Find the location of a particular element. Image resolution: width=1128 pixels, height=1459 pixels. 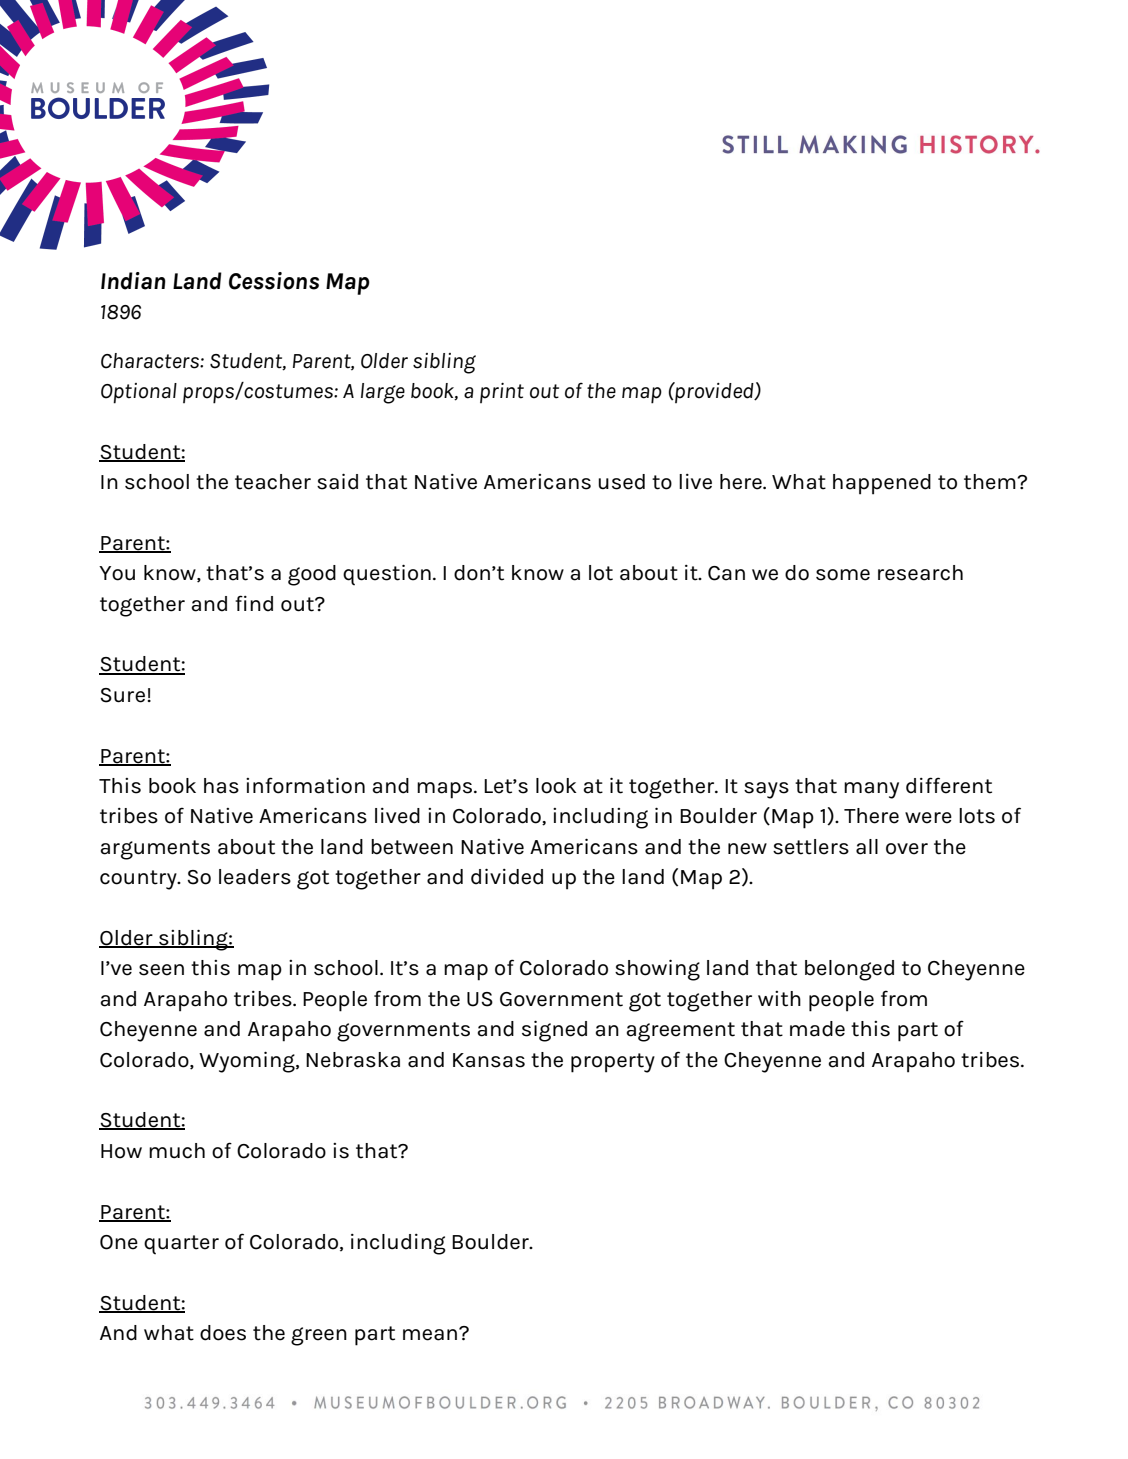

Indian is located at coordinates (133, 281).
